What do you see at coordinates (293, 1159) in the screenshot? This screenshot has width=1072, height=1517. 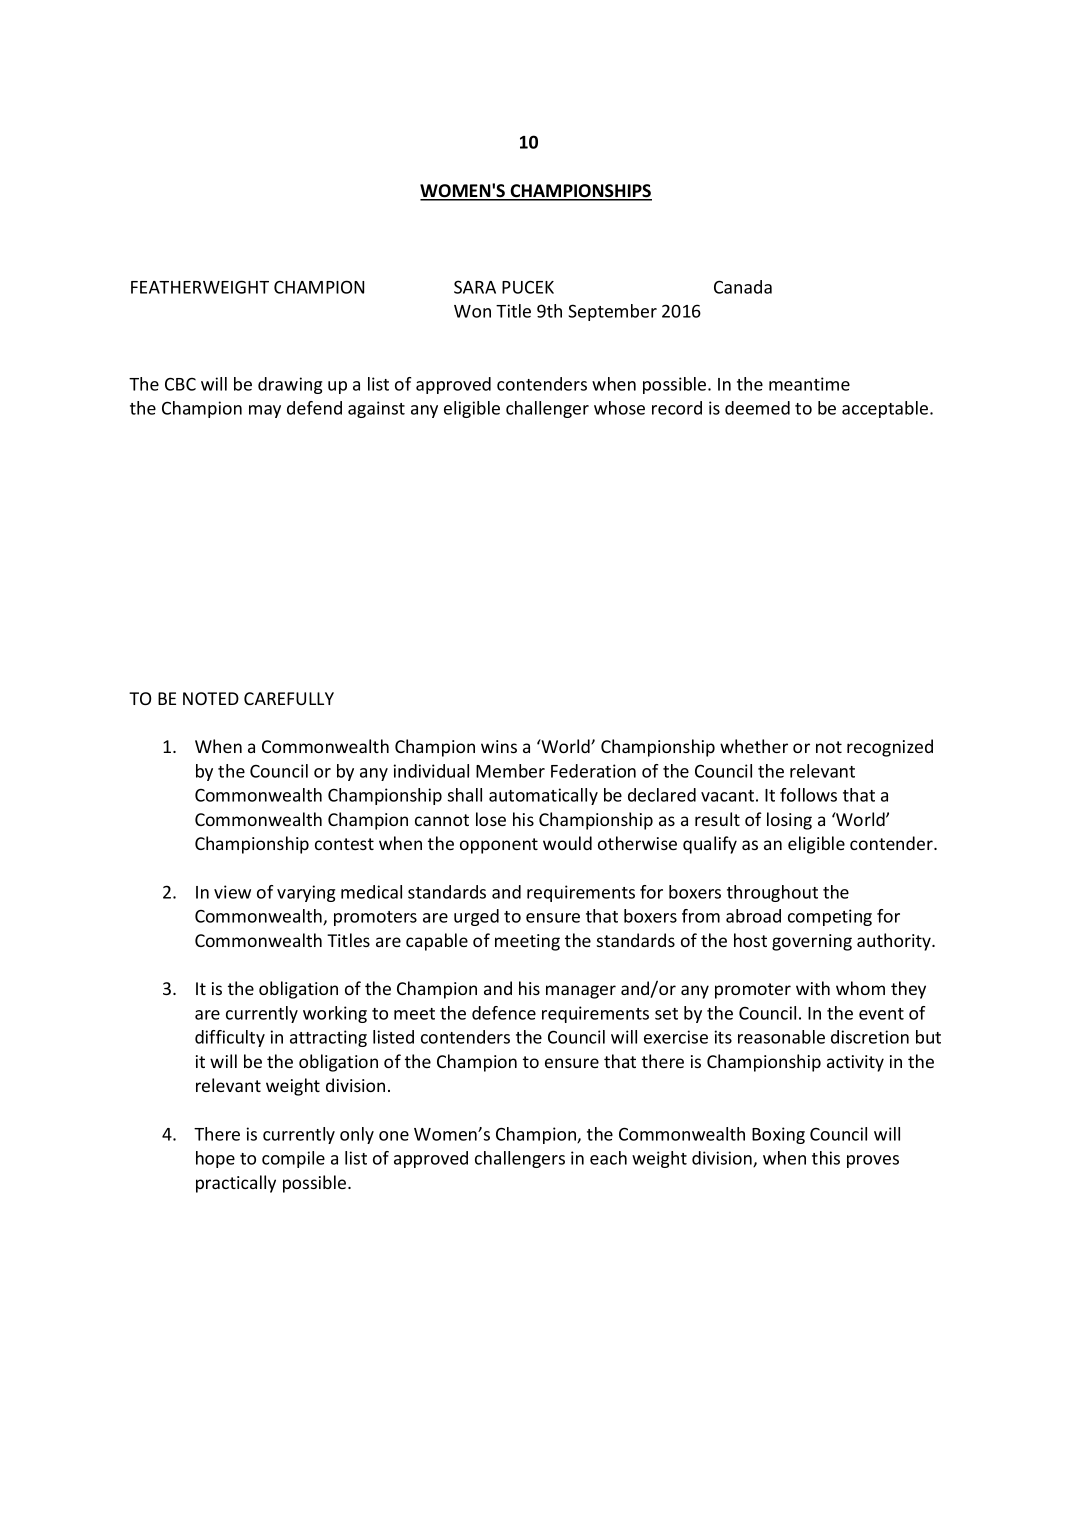 I see `compile` at bounding box center [293, 1159].
